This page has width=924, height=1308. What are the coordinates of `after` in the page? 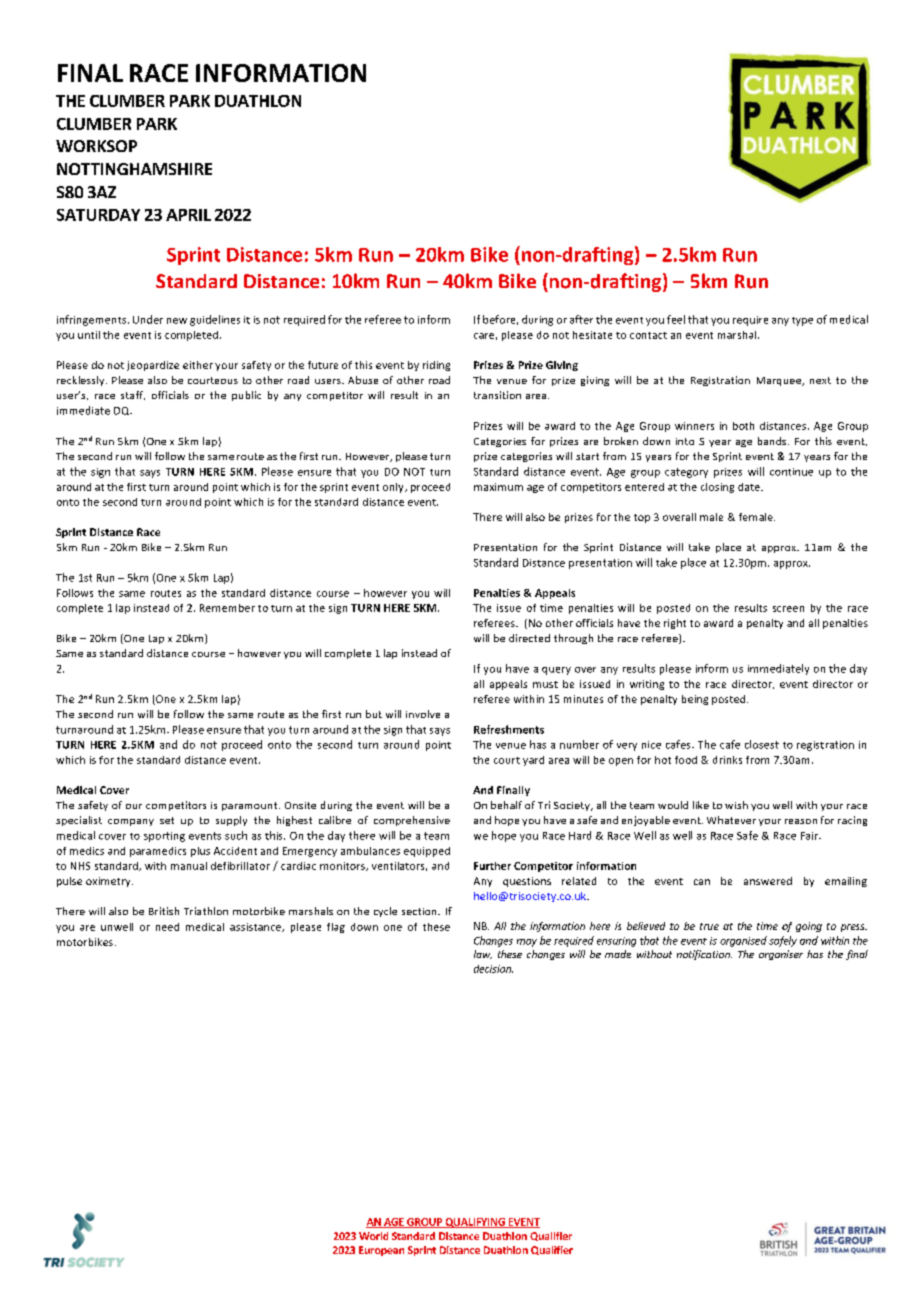 It's located at (581, 319).
